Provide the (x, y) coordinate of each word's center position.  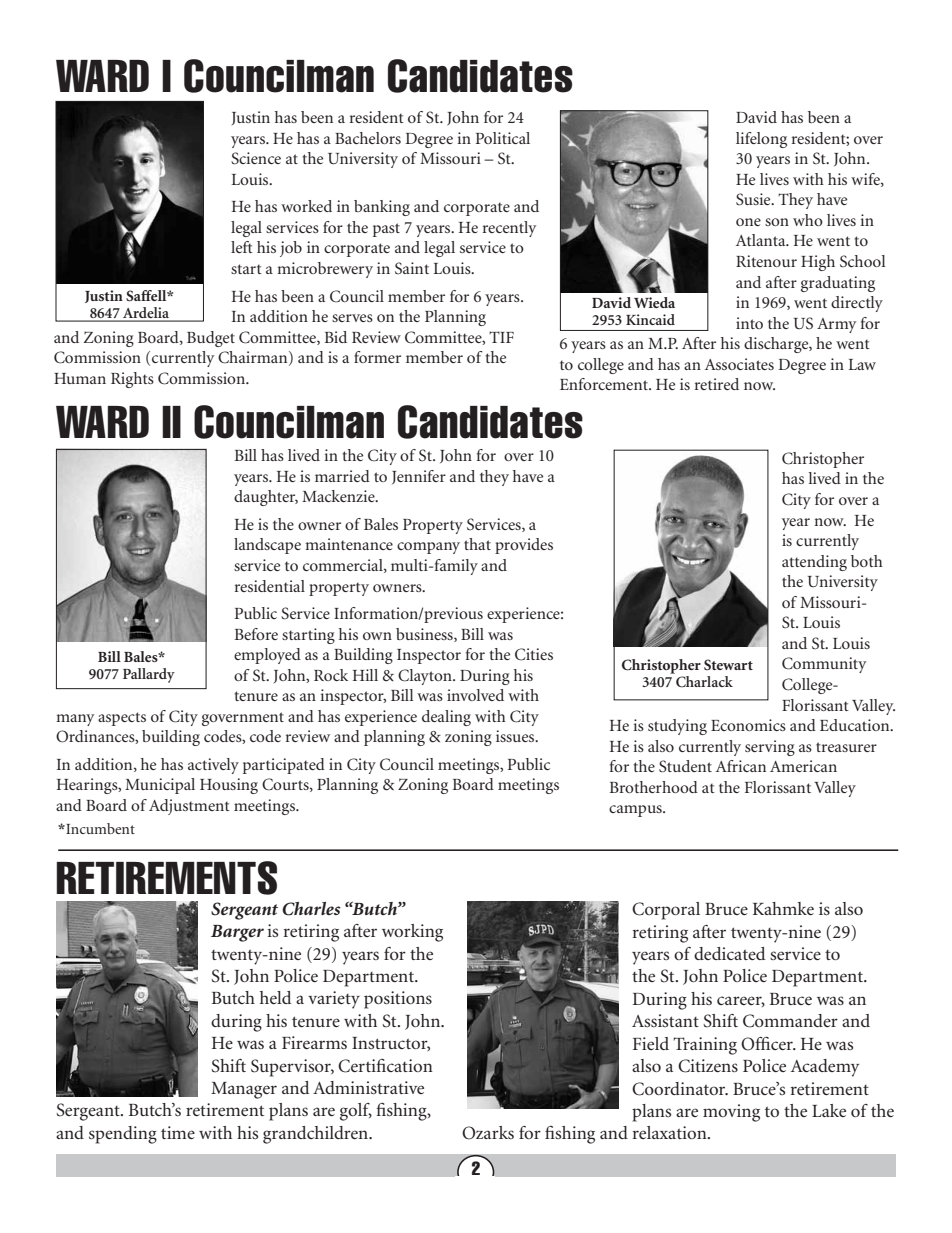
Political (503, 138)
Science (256, 158)
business (425, 635)
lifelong (761, 140)
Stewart (728, 664)
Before (256, 634)
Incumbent (99, 828)
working (412, 933)
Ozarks (488, 1133)
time (178, 1132)
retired (717, 384)
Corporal (666, 911)
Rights (132, 380)
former (377, 357)
